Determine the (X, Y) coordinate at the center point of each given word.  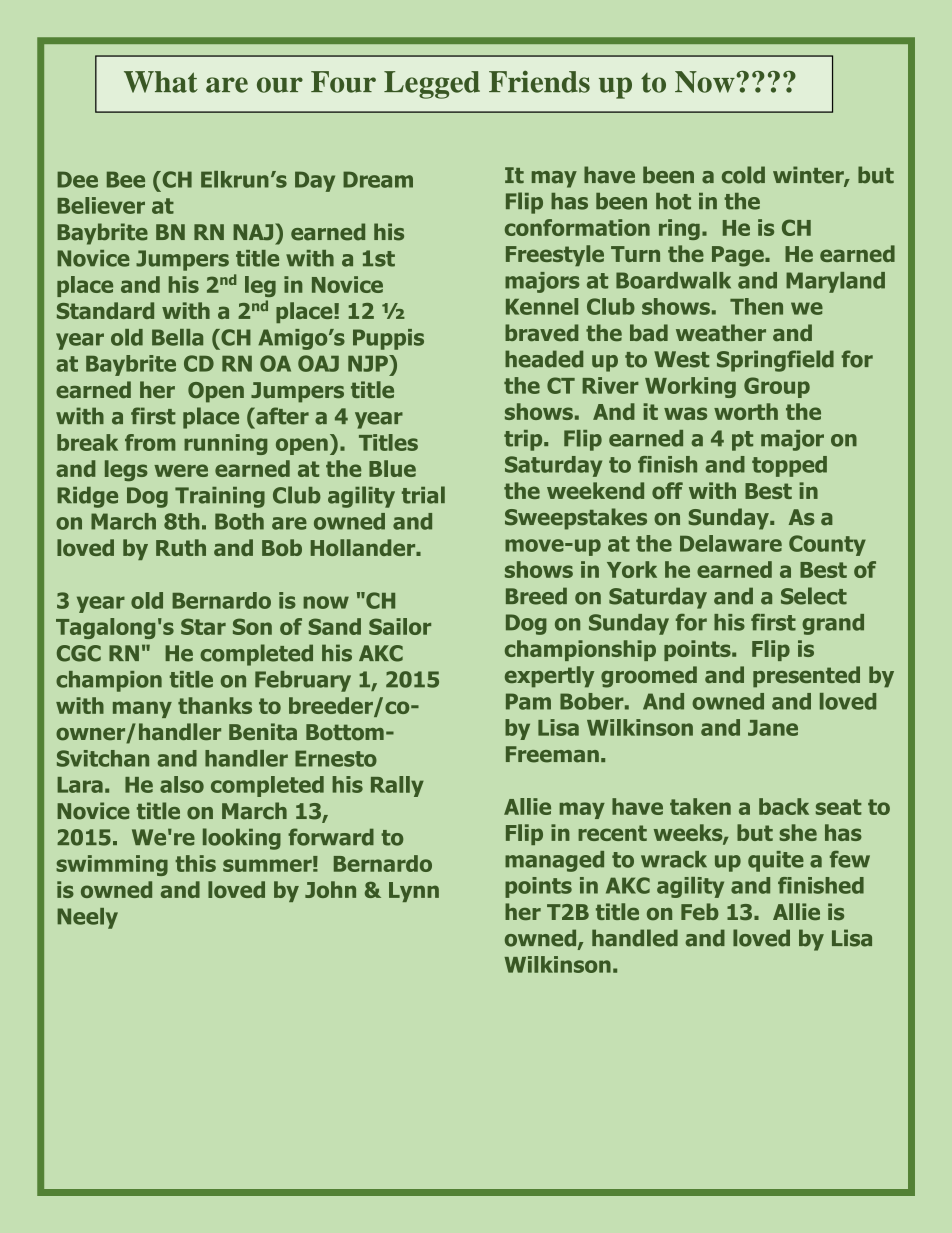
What (161, 82)
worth (746, 411)
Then (756, 306)
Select (814, 596)
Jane (773, 728)
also (182, 784)
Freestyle (555, 255)
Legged (432, 85)
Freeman (552, 754)
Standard (105, 310)
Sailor (400, 626)
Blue (392, 468)
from (150, 442)
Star (203, 626)
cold (743, 175)
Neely (87, 918)
